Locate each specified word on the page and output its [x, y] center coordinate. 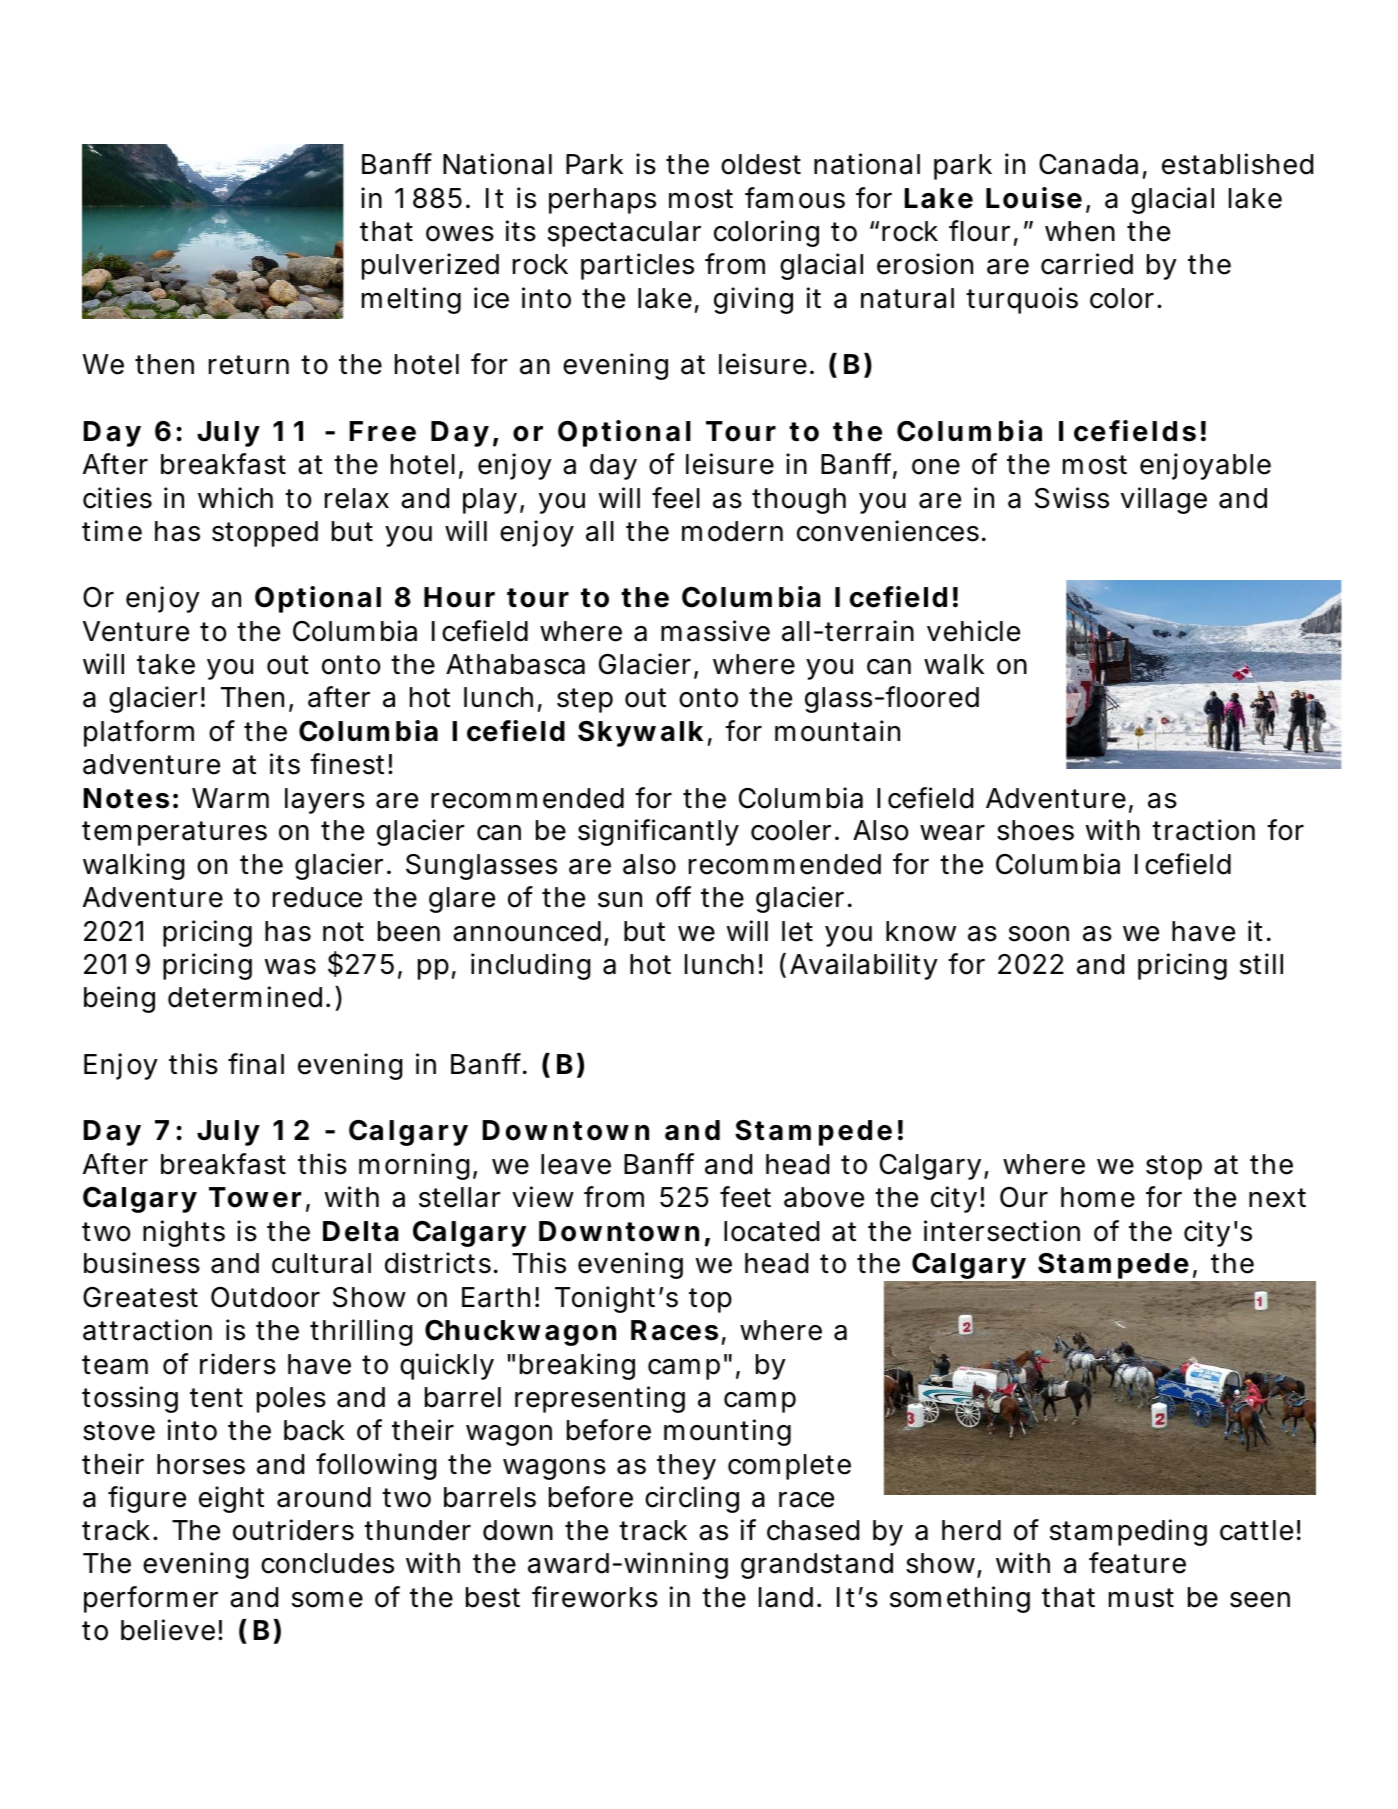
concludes [327, 1563]
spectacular [624, 234]
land [786, 1597]
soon [1039, 934]
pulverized [430, 266]
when [1080, 231]
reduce [317, 897]
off [673, 897]
